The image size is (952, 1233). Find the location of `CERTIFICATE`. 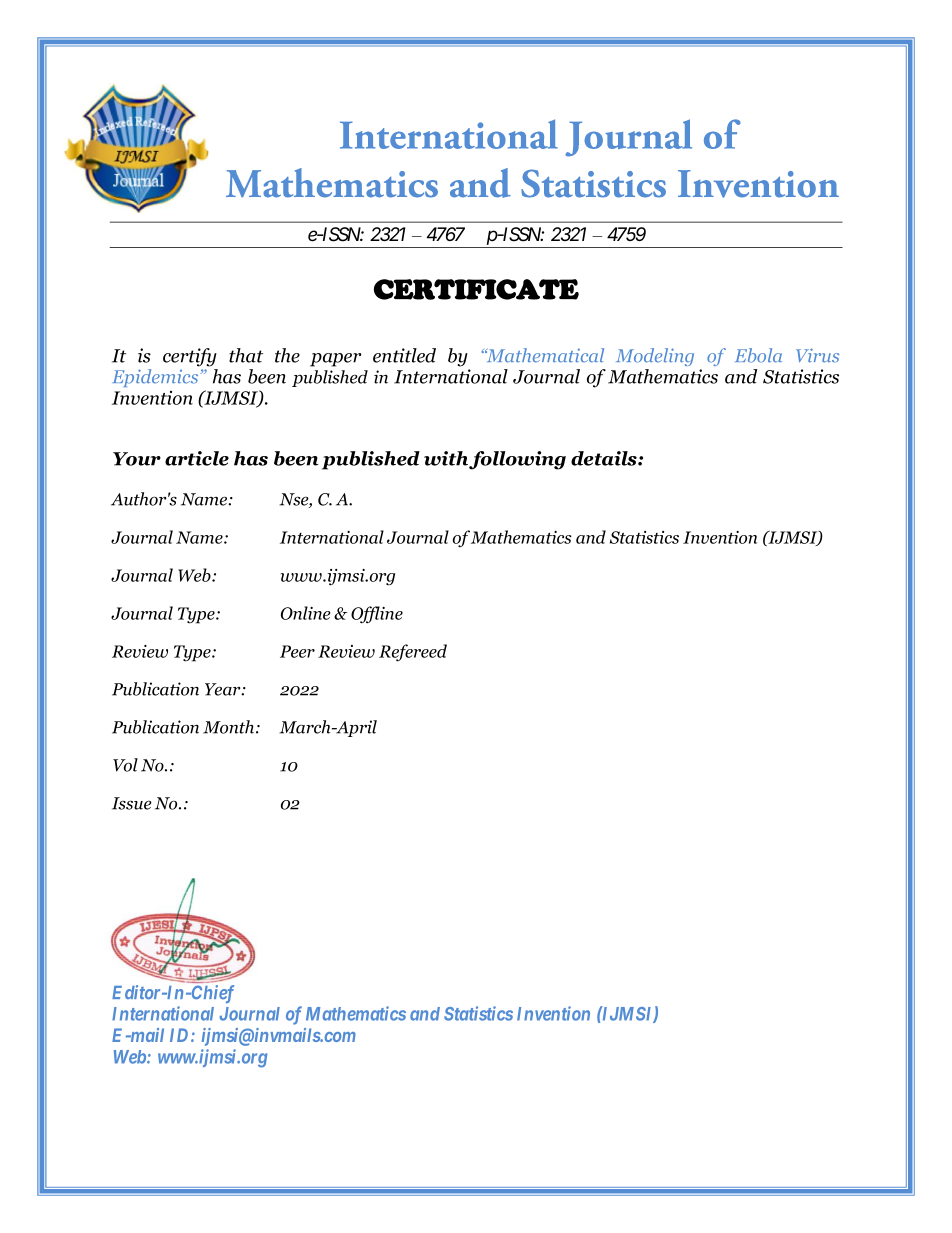

CERTIFICATE is located at coordinates (476, 289).
